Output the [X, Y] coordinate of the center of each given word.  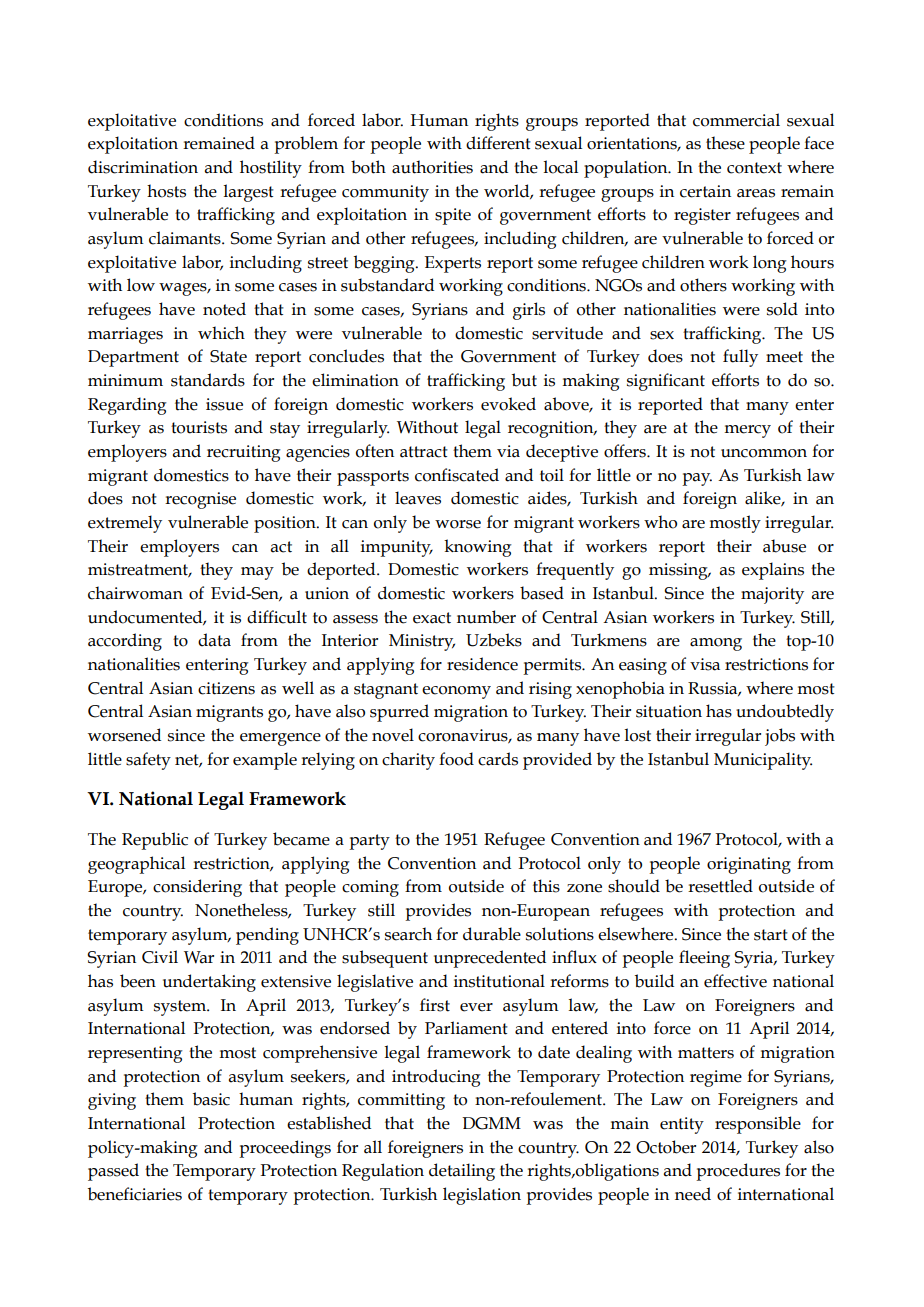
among [716, 644]
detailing [462, 1172]
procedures [738, 1172]
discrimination [143, 167]
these [725, 143]
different [498, 143]
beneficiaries [135, 1194]
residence [482, 664]
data [214, 640]
